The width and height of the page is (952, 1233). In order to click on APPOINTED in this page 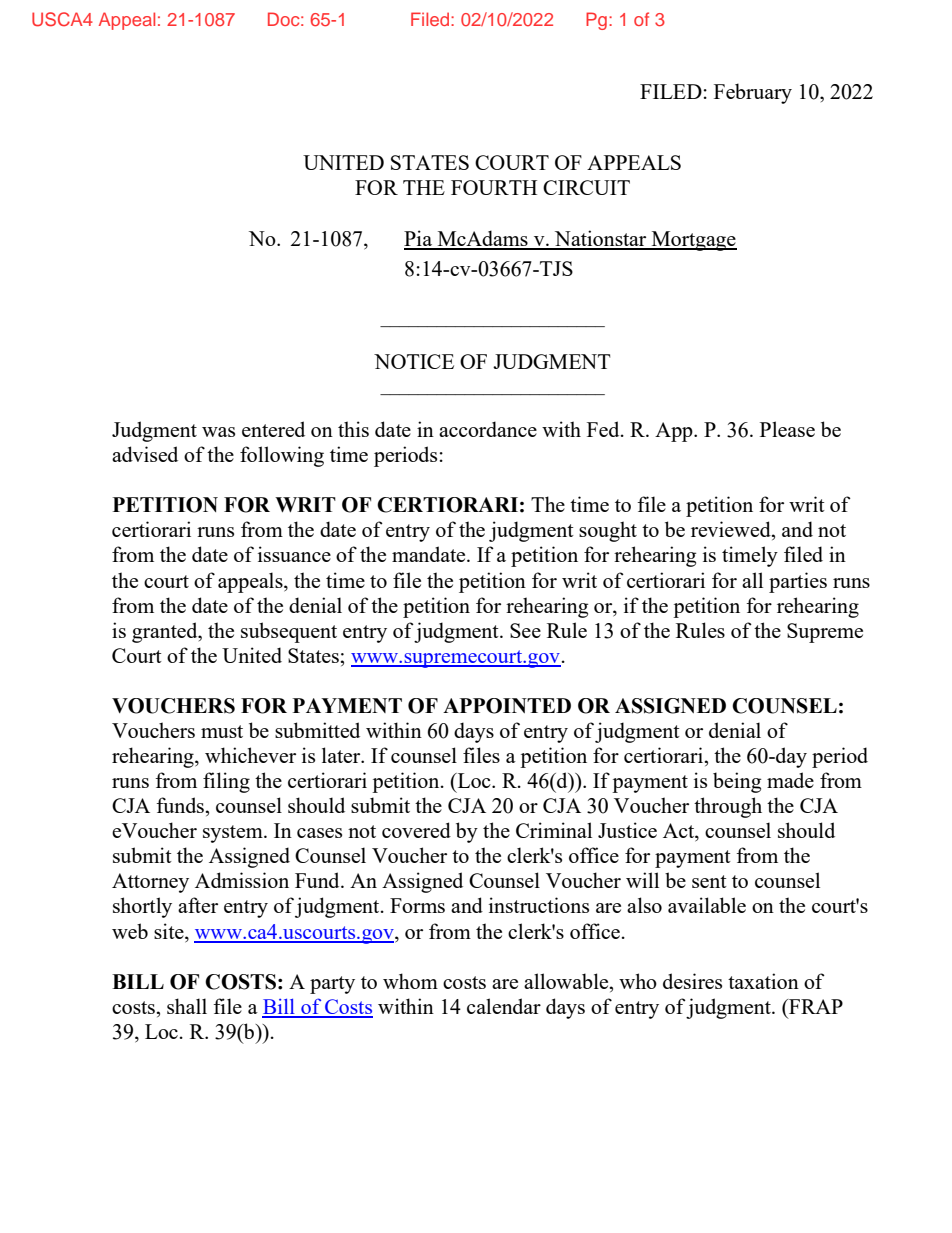, I will do `click(507, 706)`.
